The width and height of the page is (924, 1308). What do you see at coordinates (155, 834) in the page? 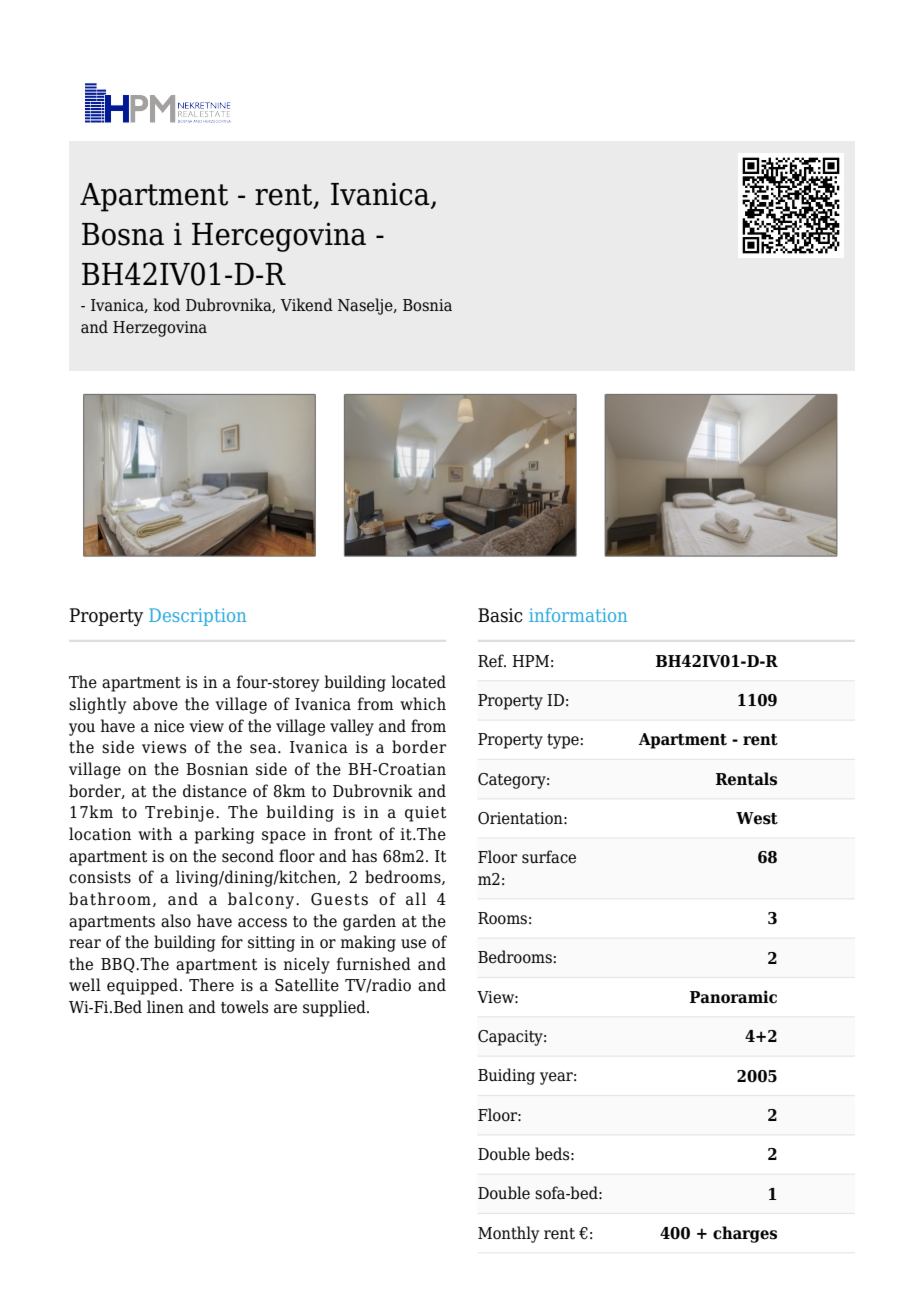
I see `with` at bounding box center [155, 834].
